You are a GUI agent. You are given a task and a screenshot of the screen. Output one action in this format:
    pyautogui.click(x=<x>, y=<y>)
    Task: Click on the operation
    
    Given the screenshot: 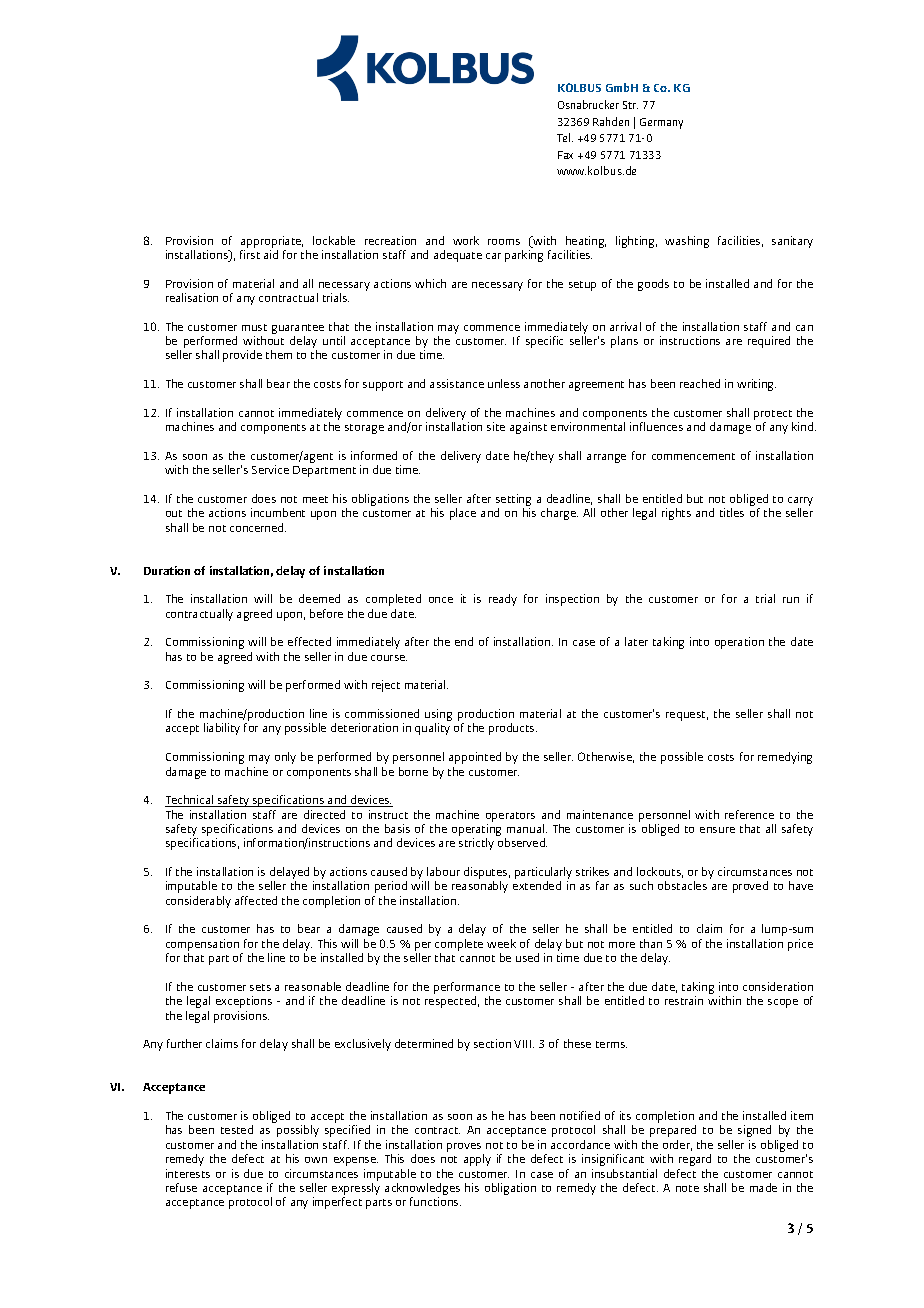 What is the action you would take?
    pyautogui.click(x=739, y=643)
